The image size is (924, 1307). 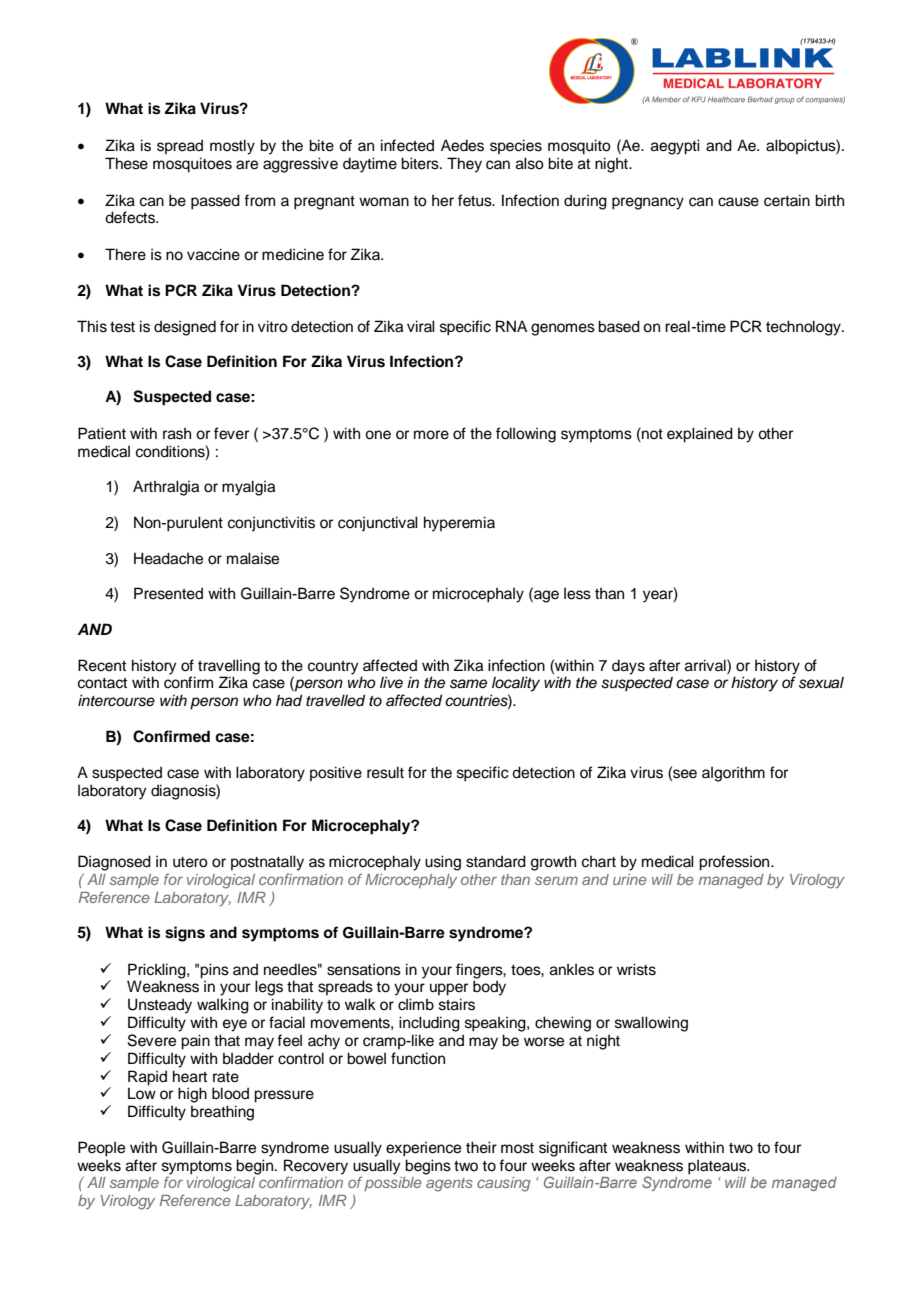 What do you see at coordinates (222, 1113) in the screenshot?
I see `breathing` at bounding box center [222, 1113].
